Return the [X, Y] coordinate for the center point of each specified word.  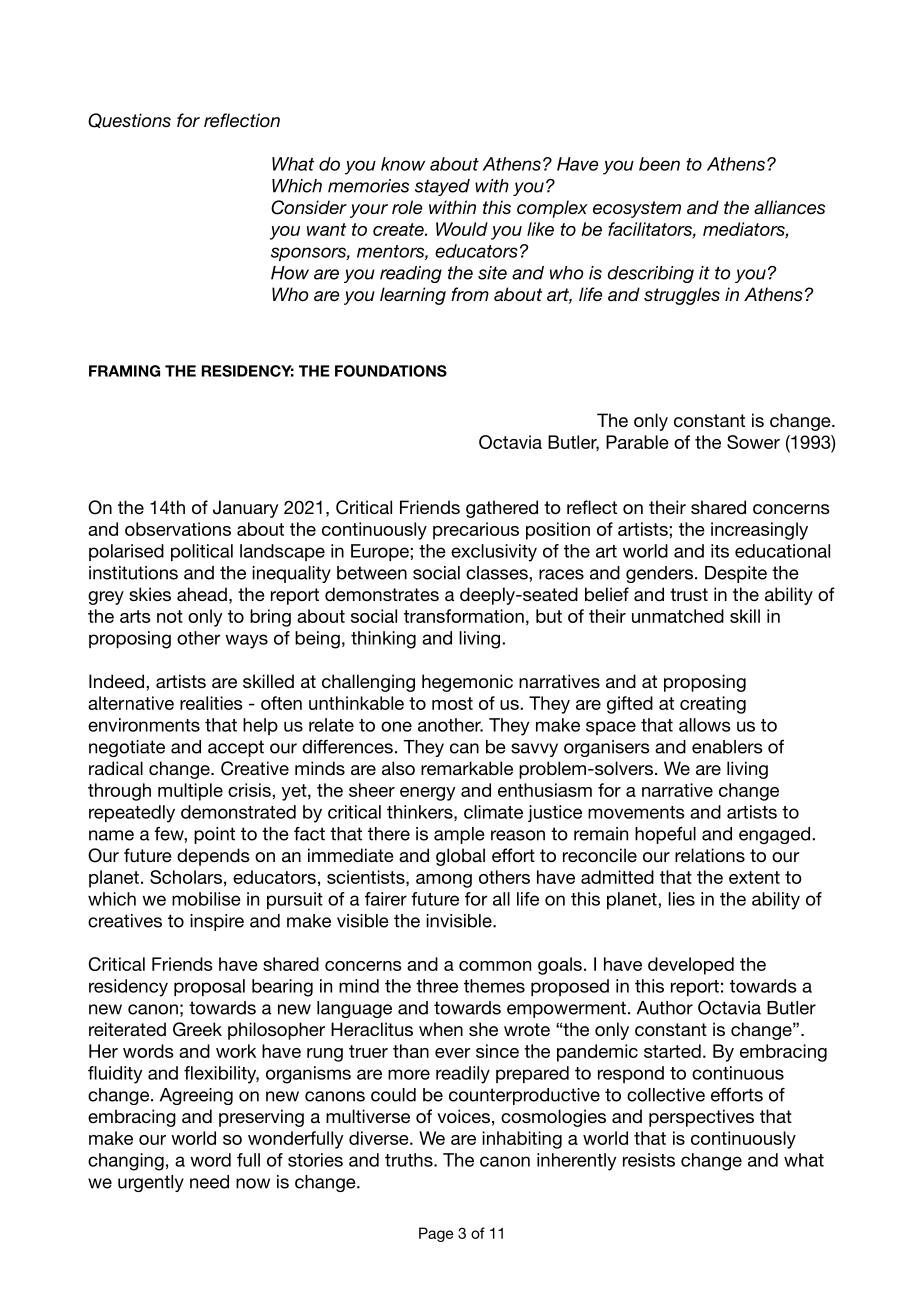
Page [436, 1234]
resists [649, 1160]
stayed [442, 187]
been [659, 164]
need [209, 1182]
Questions [129, 120]
